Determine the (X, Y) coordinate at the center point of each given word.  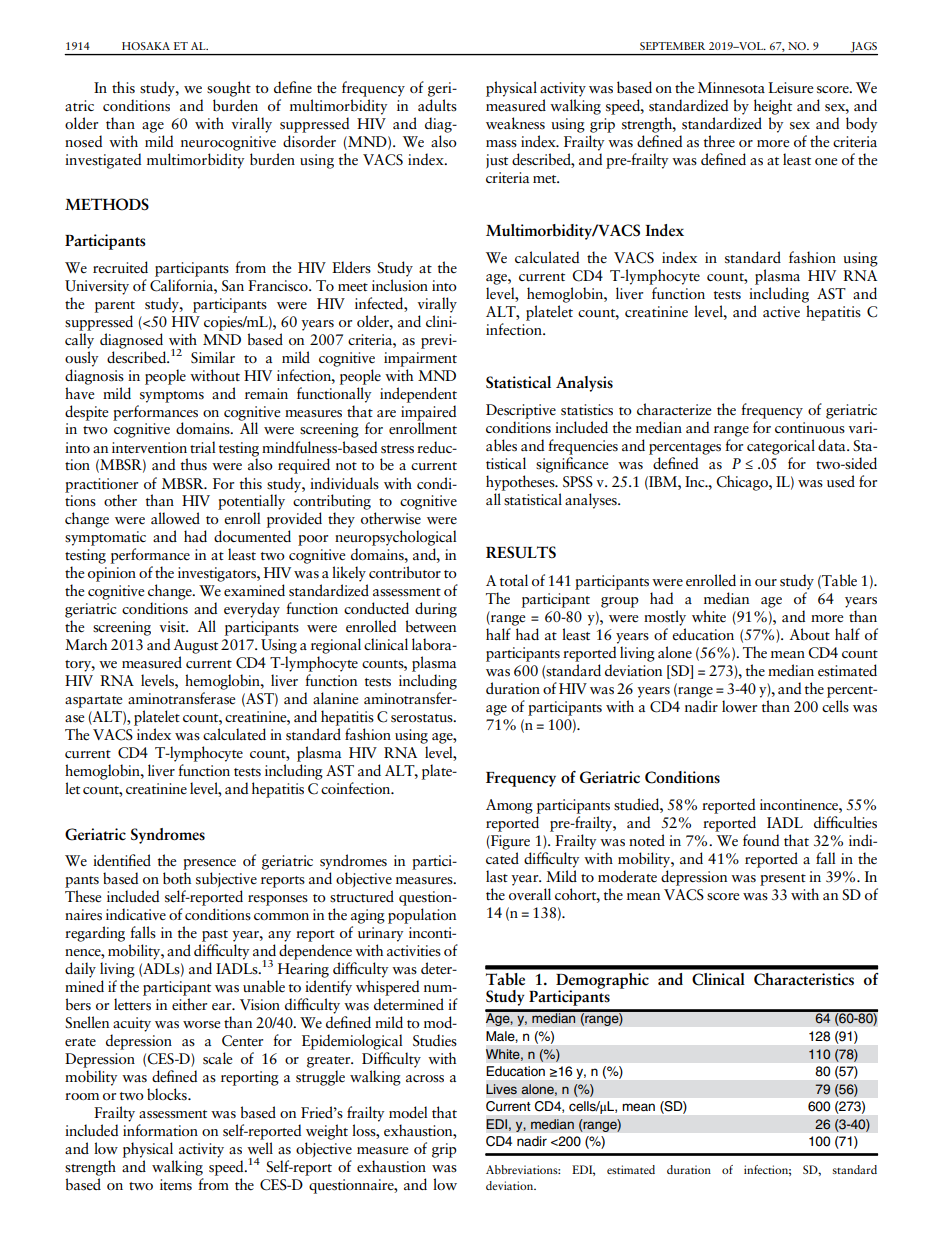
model (408, 1112)
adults (437, 105)
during (436, 610)
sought (229, 89)
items (176, 1184)
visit (173, 627)
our (766, 582)
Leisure (790, 88)
